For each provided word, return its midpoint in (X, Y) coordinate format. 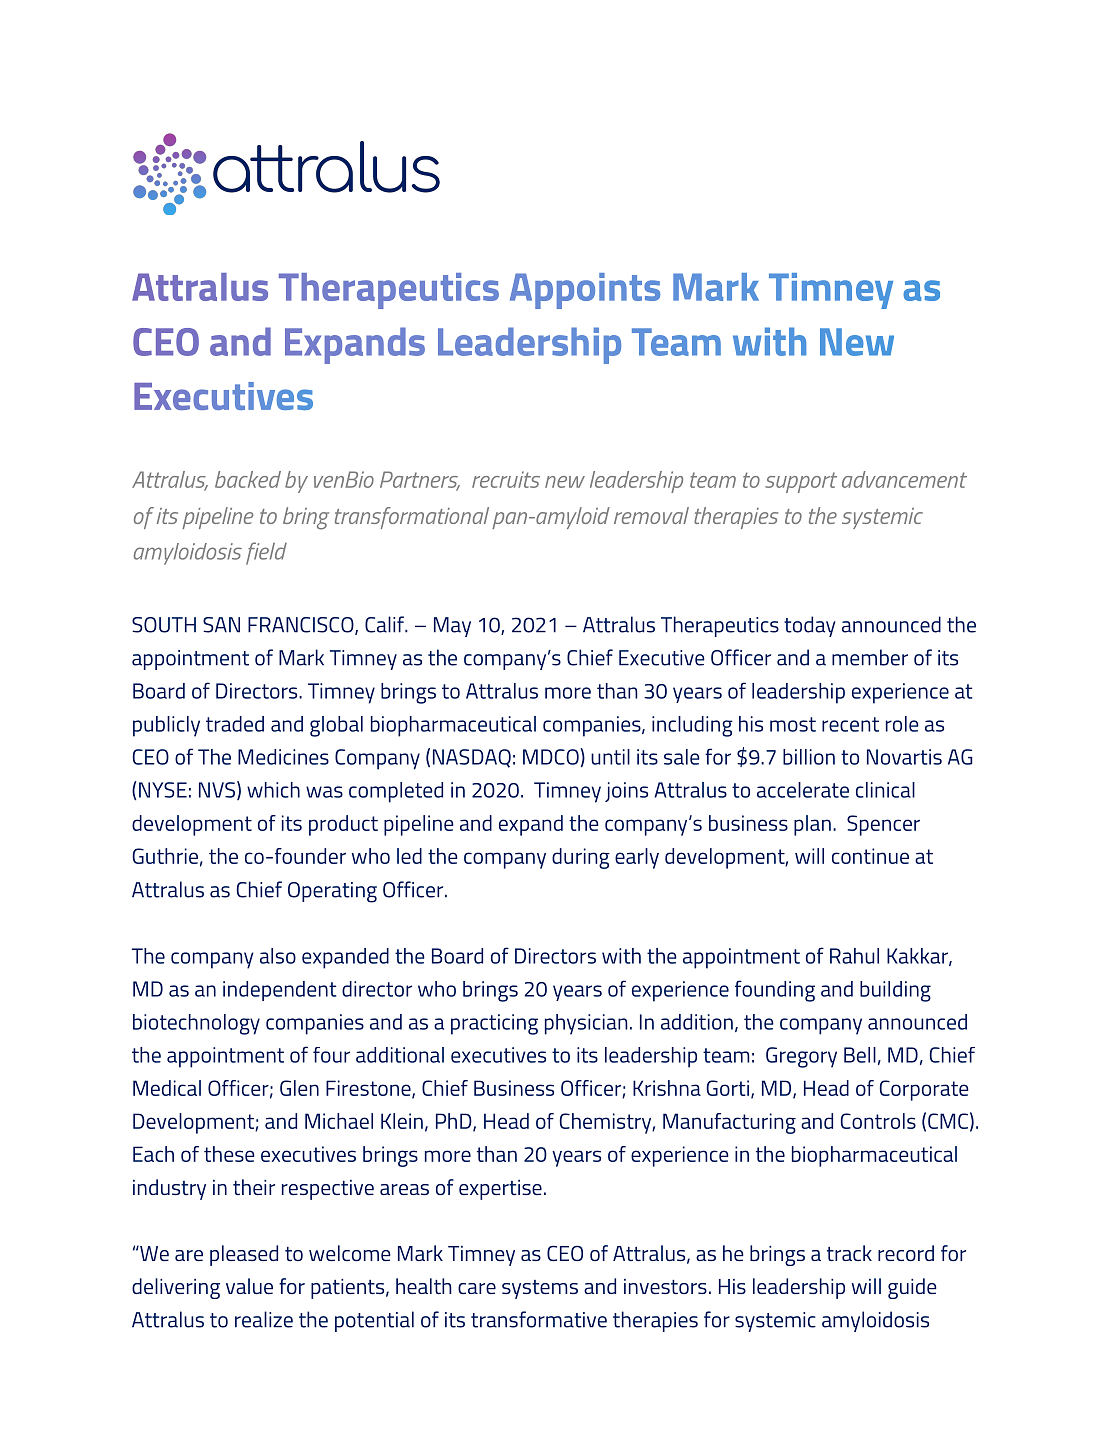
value (249, 1286)
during (581, 858)
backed (248, 479)
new (565, 482)
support (801, 482)
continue (870, 856)
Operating (332, 892)
